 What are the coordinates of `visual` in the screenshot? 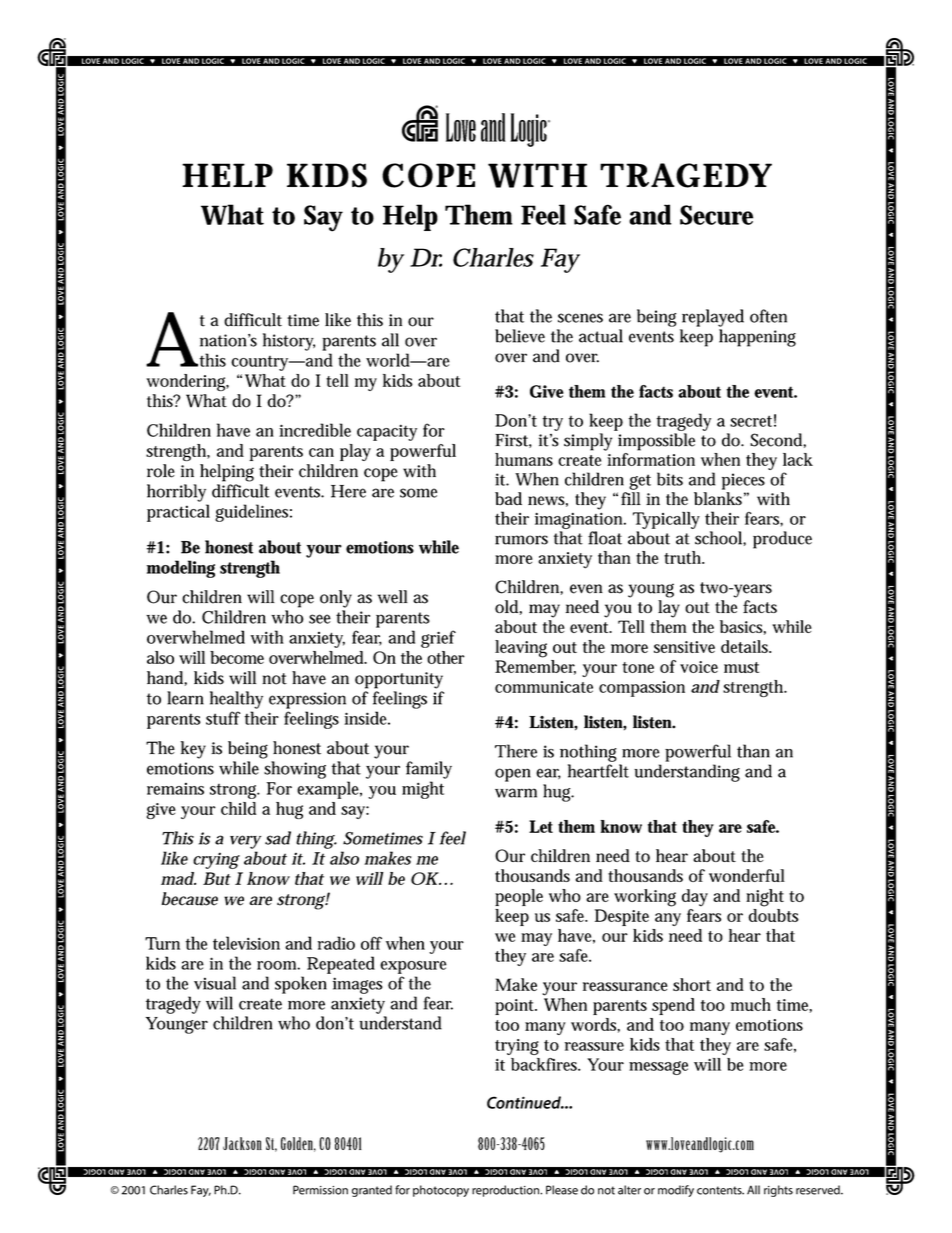 It's located at (215, 983).
